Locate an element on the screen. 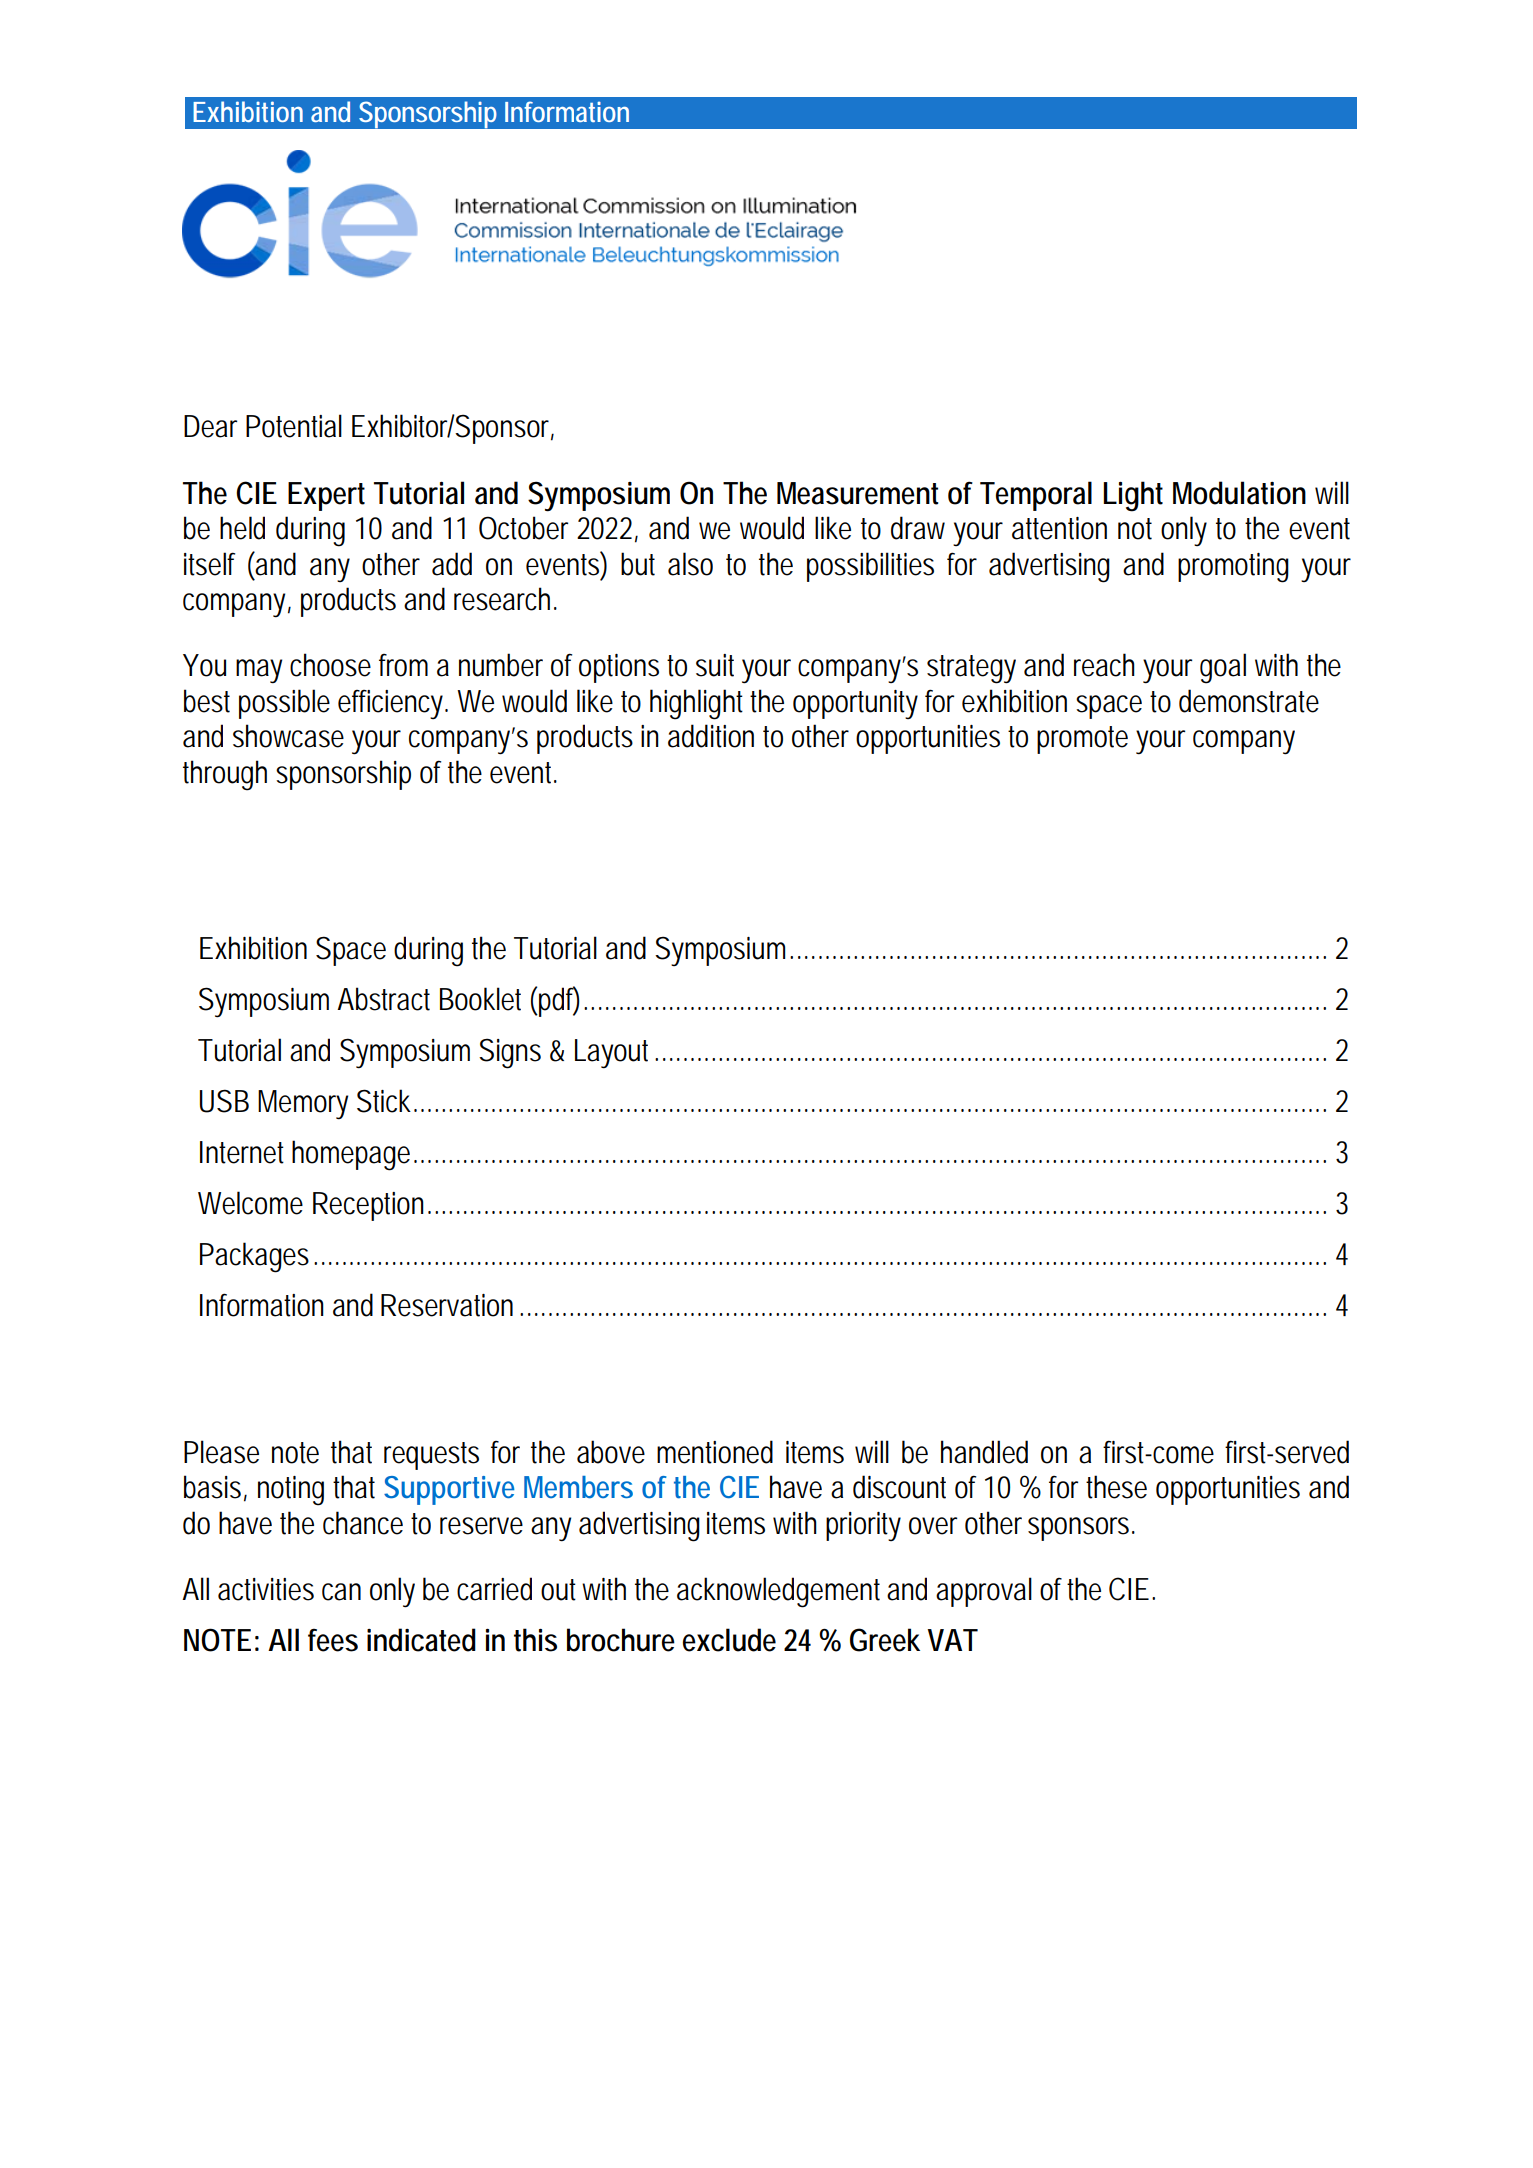 Image resolution: width=1533 pixels, height=2168 pixels. can is located at coordinates (341, 1592).
